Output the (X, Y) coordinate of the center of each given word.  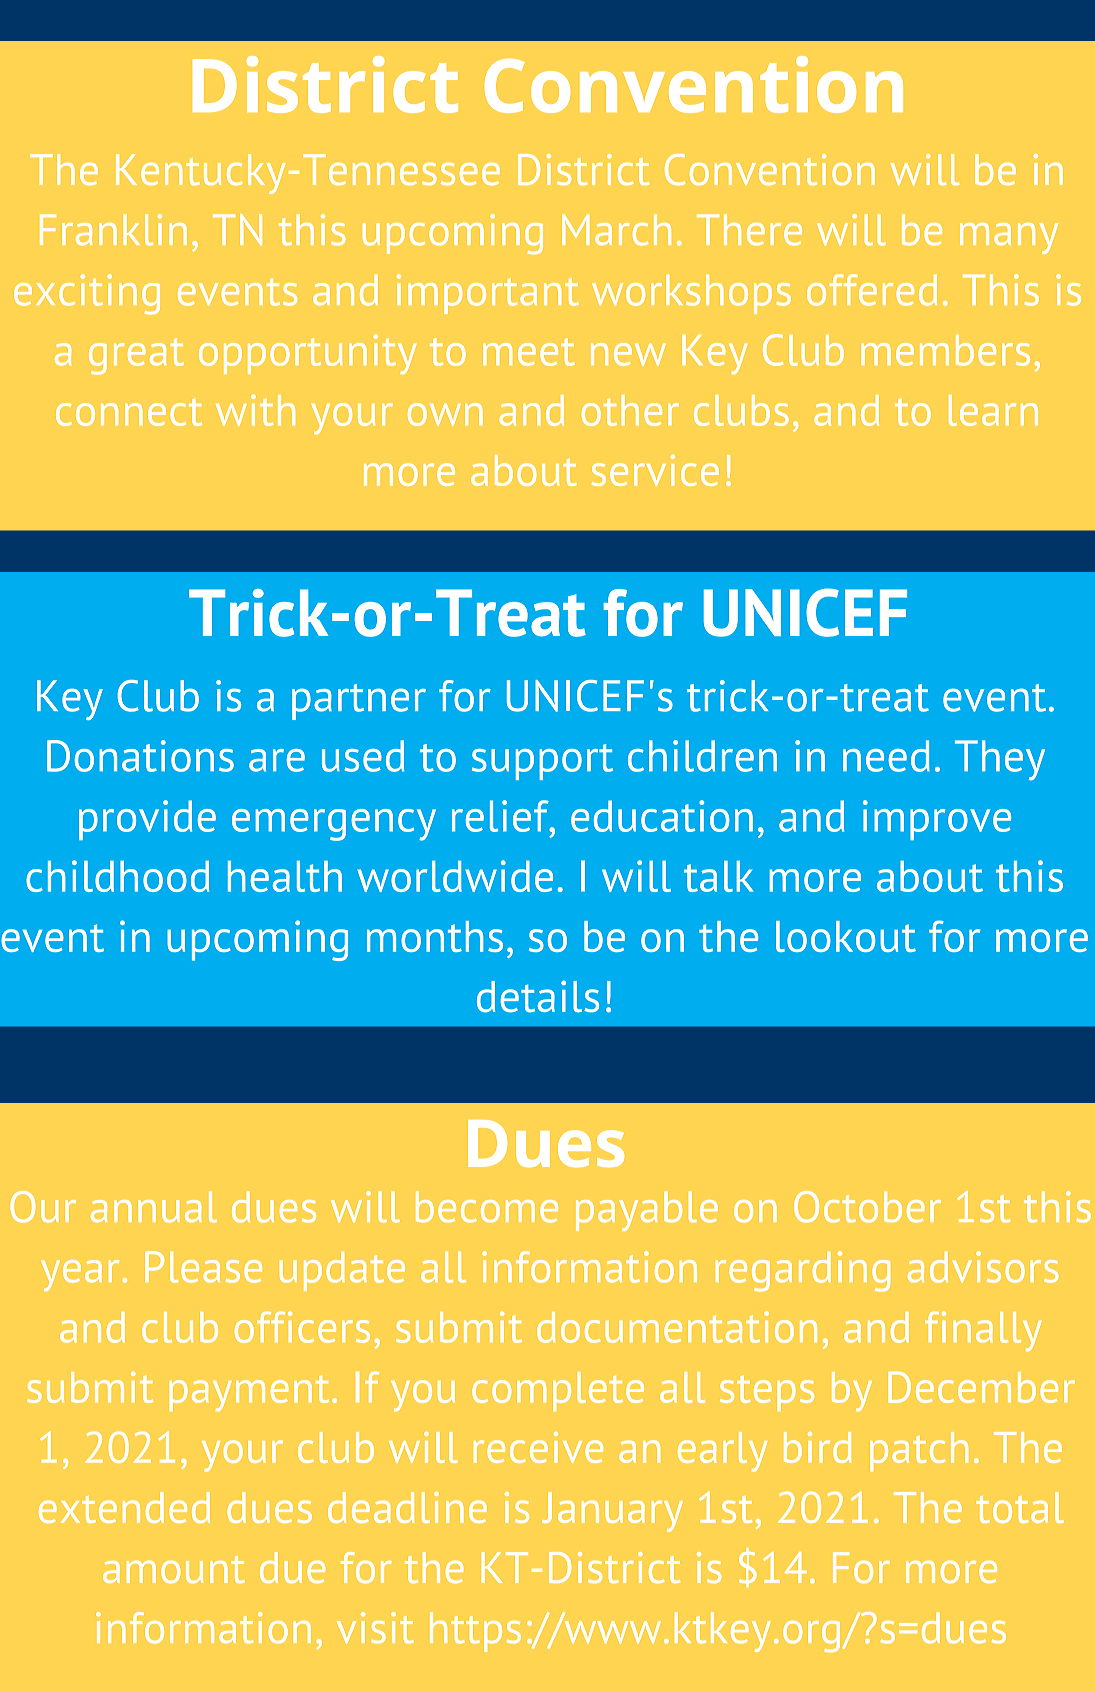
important (488, 294)
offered (872, 290)
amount (174, 1569)
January (612, 1512)
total (1020, 1507)
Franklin (113, 230)
